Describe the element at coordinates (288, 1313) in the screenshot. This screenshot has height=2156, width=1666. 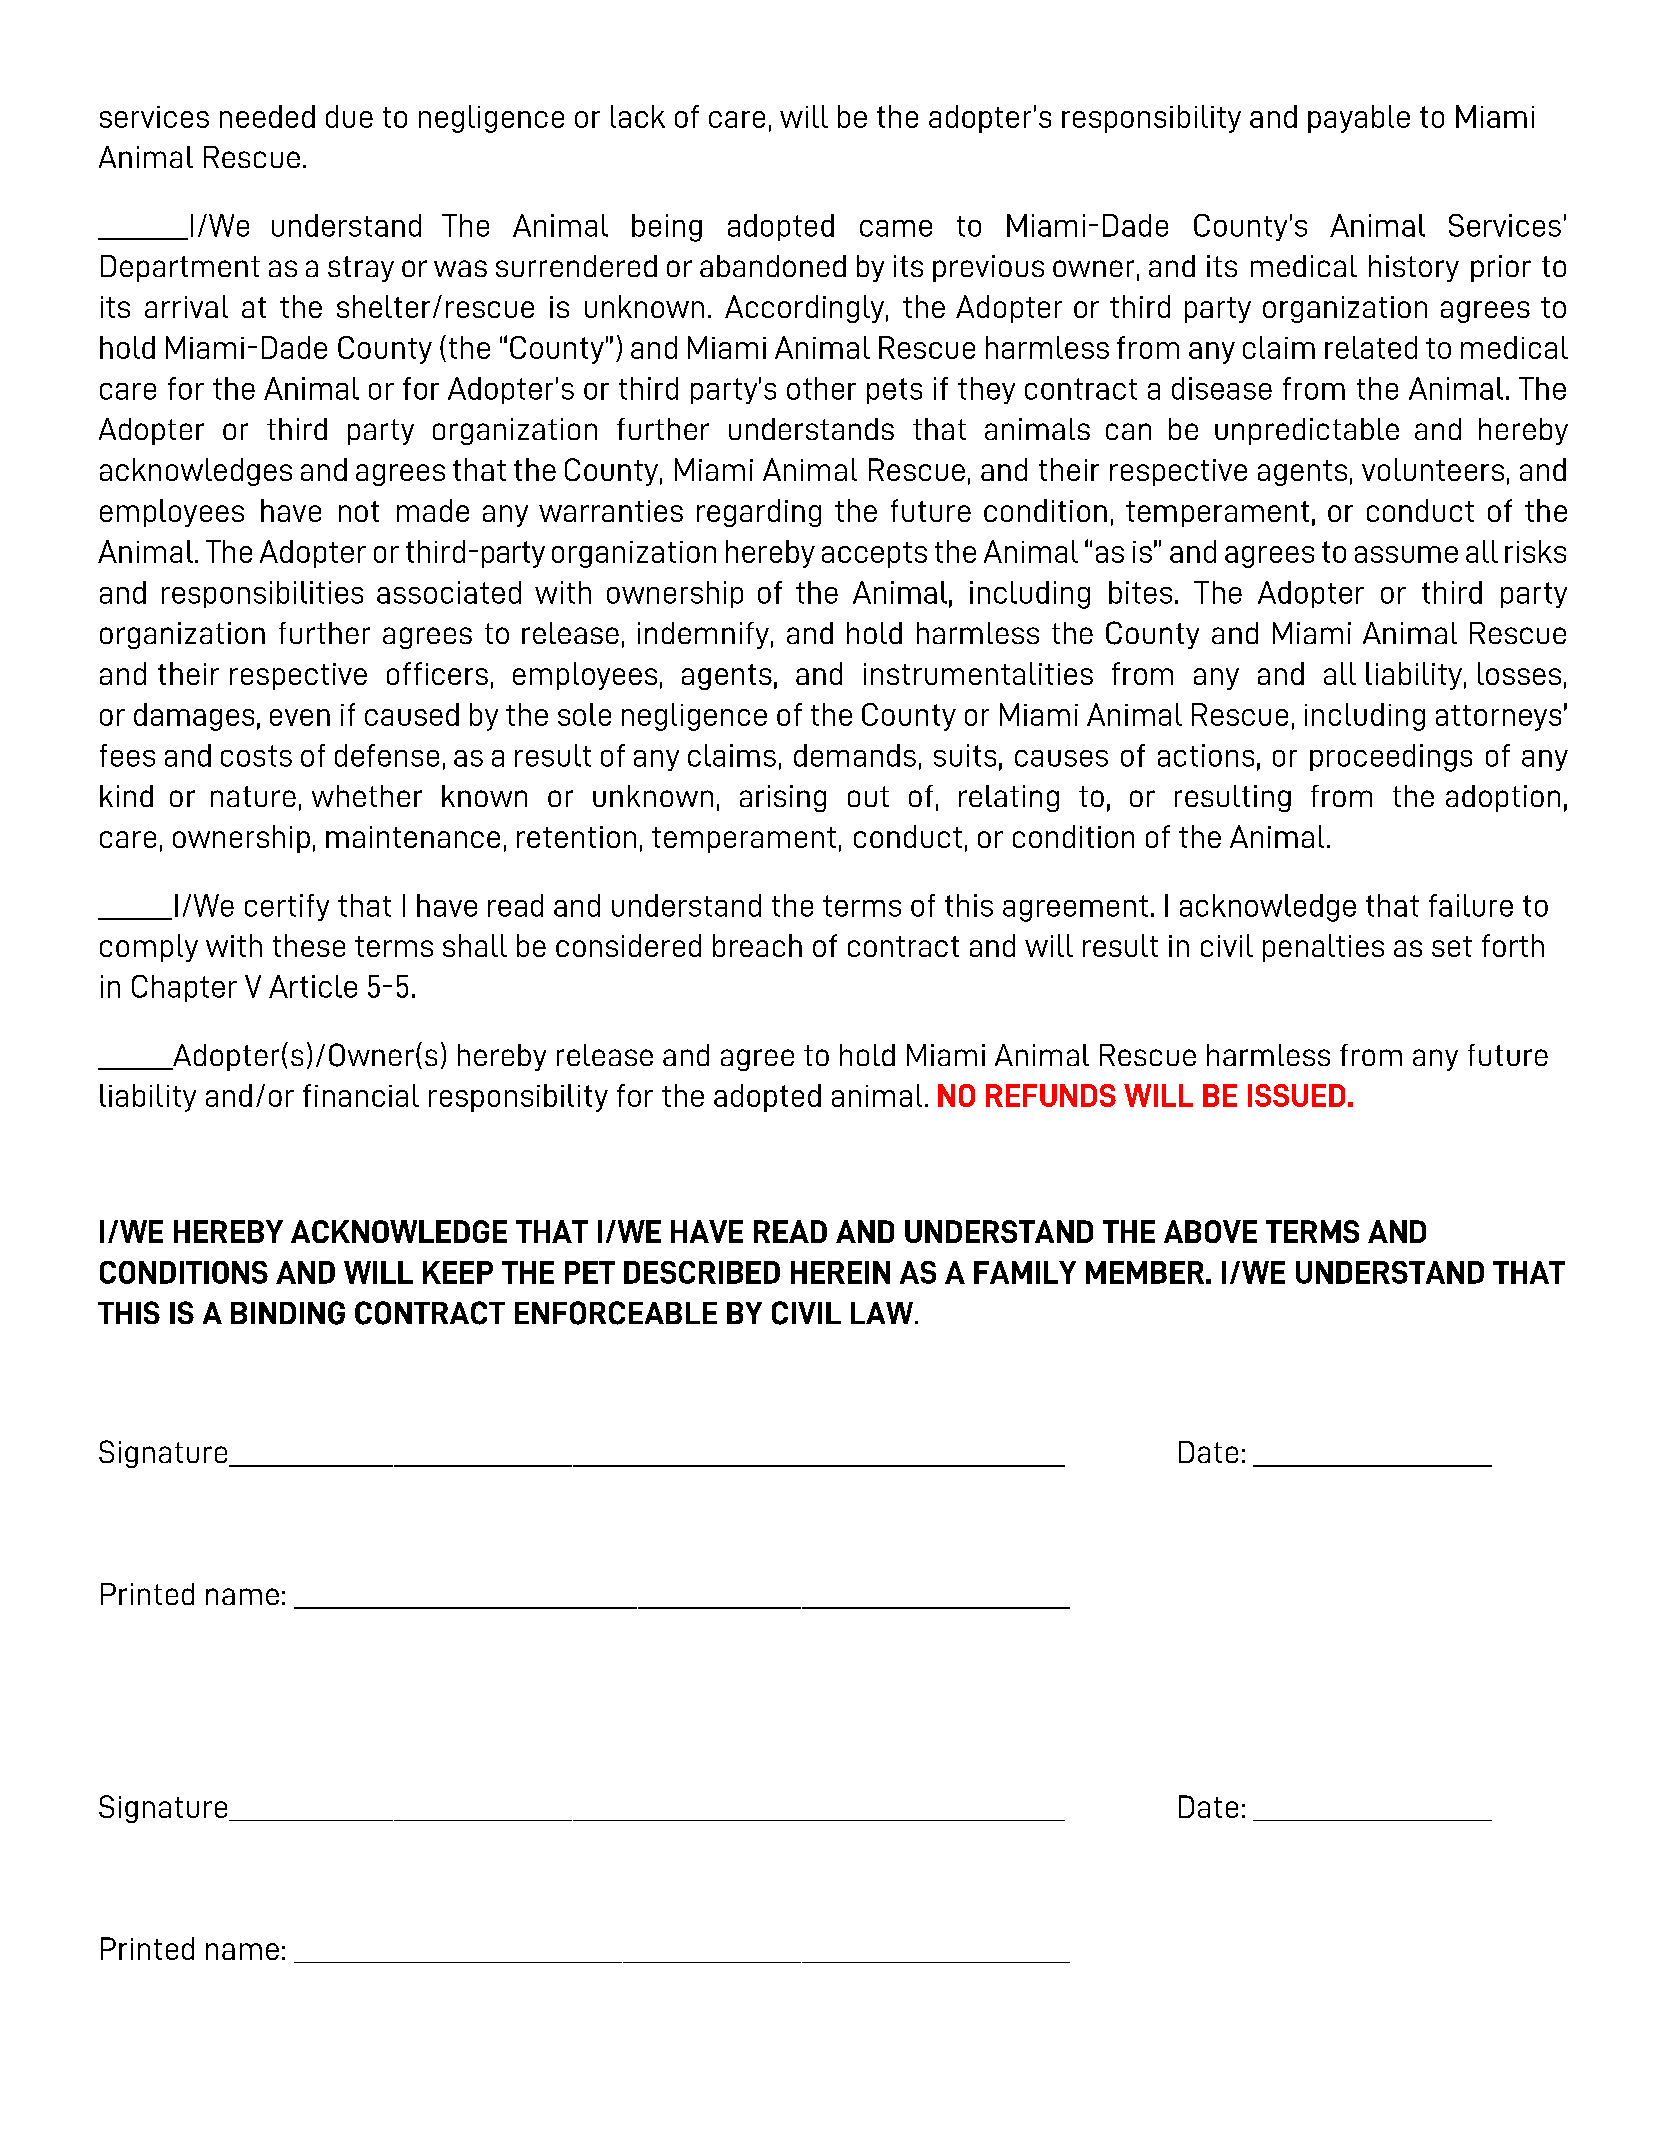
I see `BINDING` at that location.
